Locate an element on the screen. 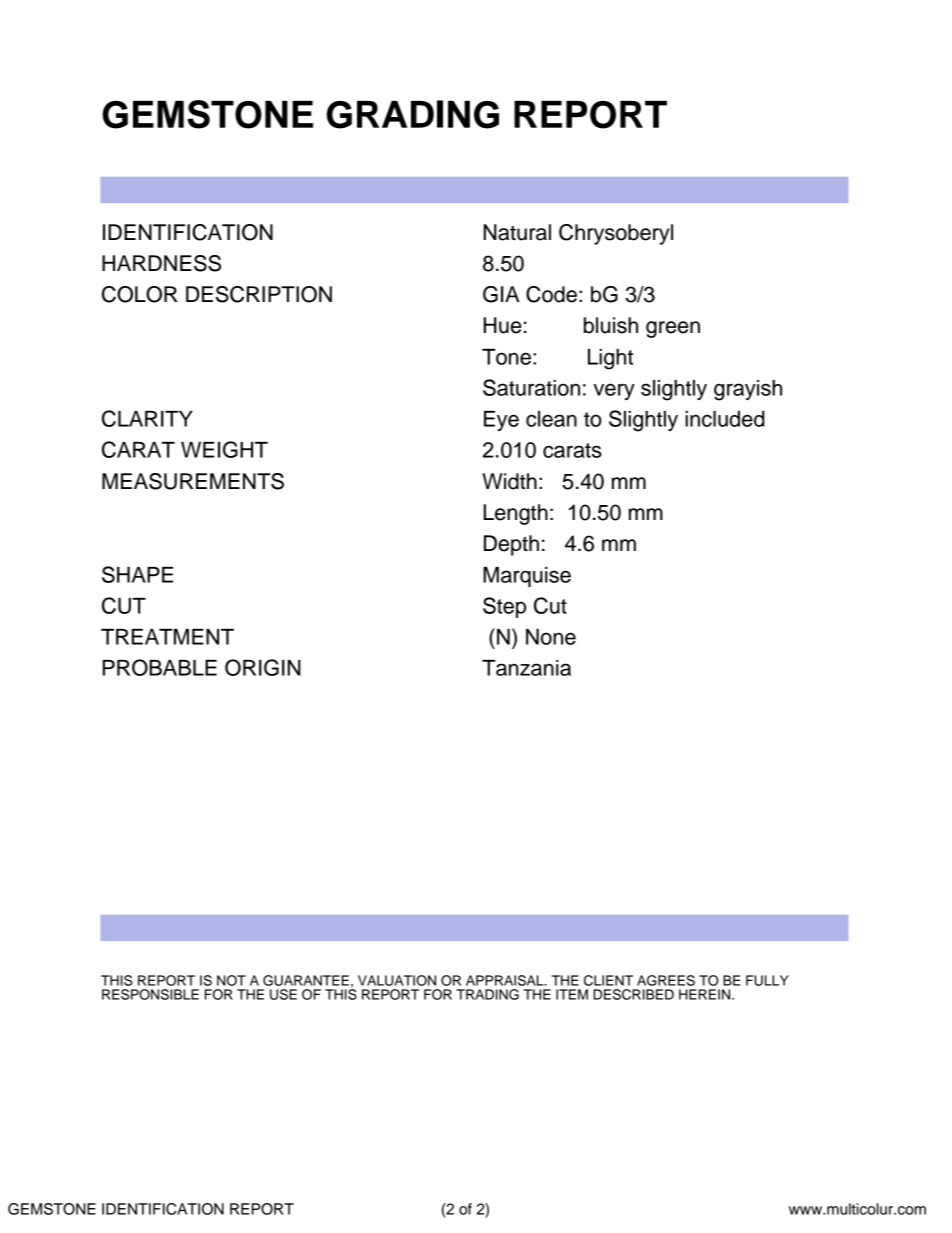  NOT is located at coordinates (231, 980).
